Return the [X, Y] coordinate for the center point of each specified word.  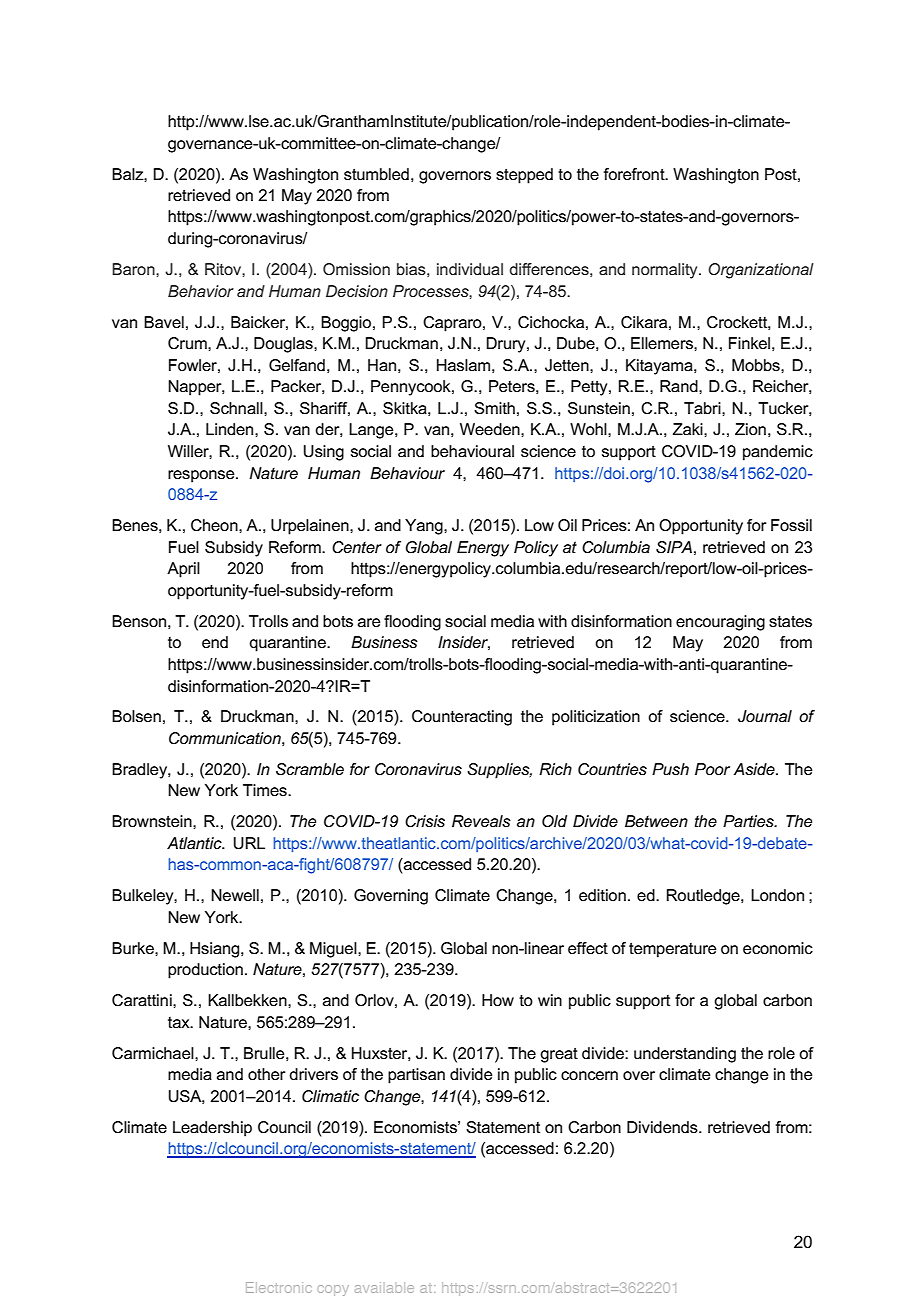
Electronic [278, 1287]
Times [266, 790]
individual [470, 269]
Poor [712, 769]
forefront [635, 174]
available [384, 1287]
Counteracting [462, 718]
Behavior [201, 291]
